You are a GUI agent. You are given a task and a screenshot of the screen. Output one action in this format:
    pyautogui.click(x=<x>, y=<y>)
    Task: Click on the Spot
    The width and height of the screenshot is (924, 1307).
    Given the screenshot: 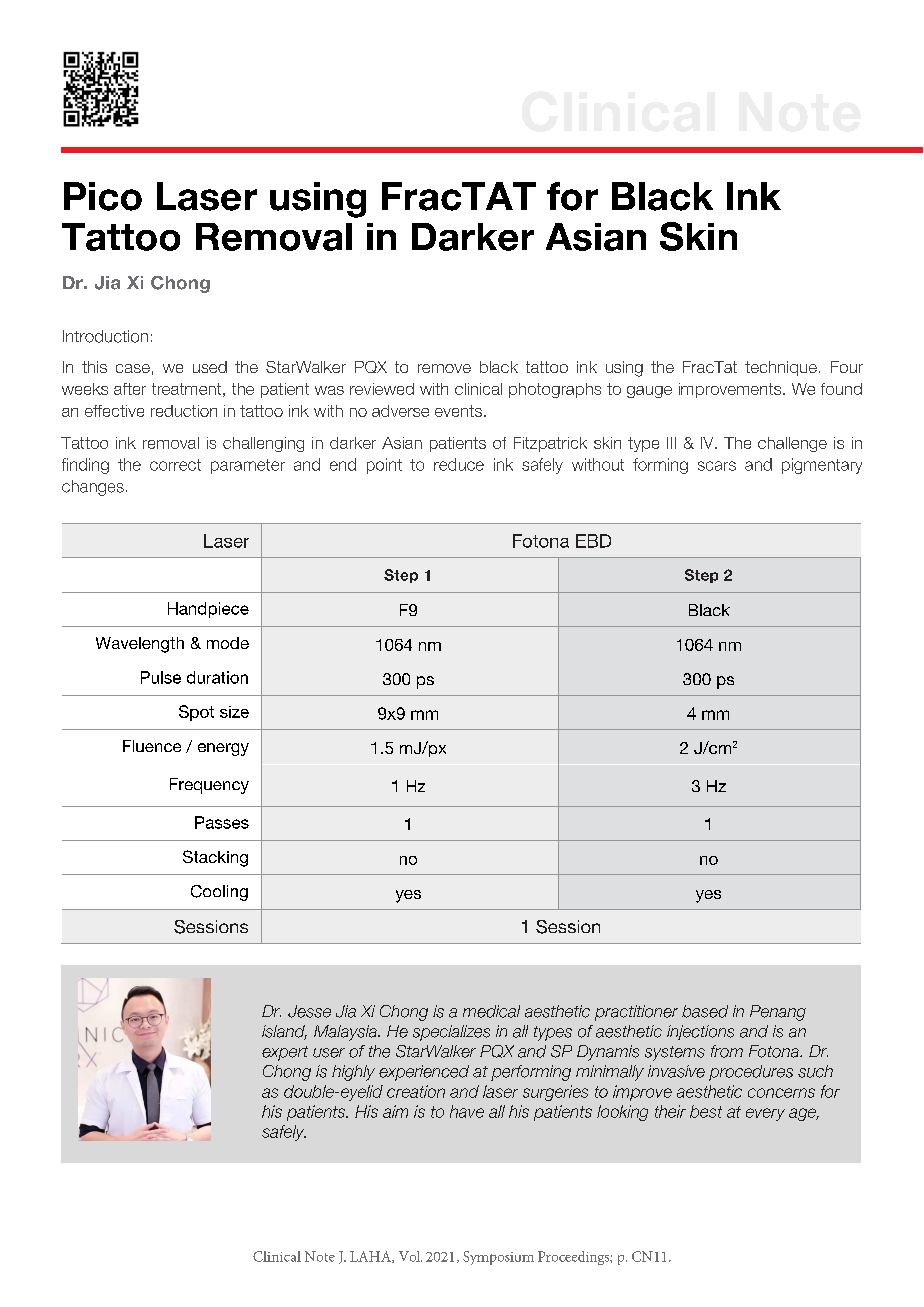 What is the action you would take?
    pyautogui.click(x=196, y=713)
